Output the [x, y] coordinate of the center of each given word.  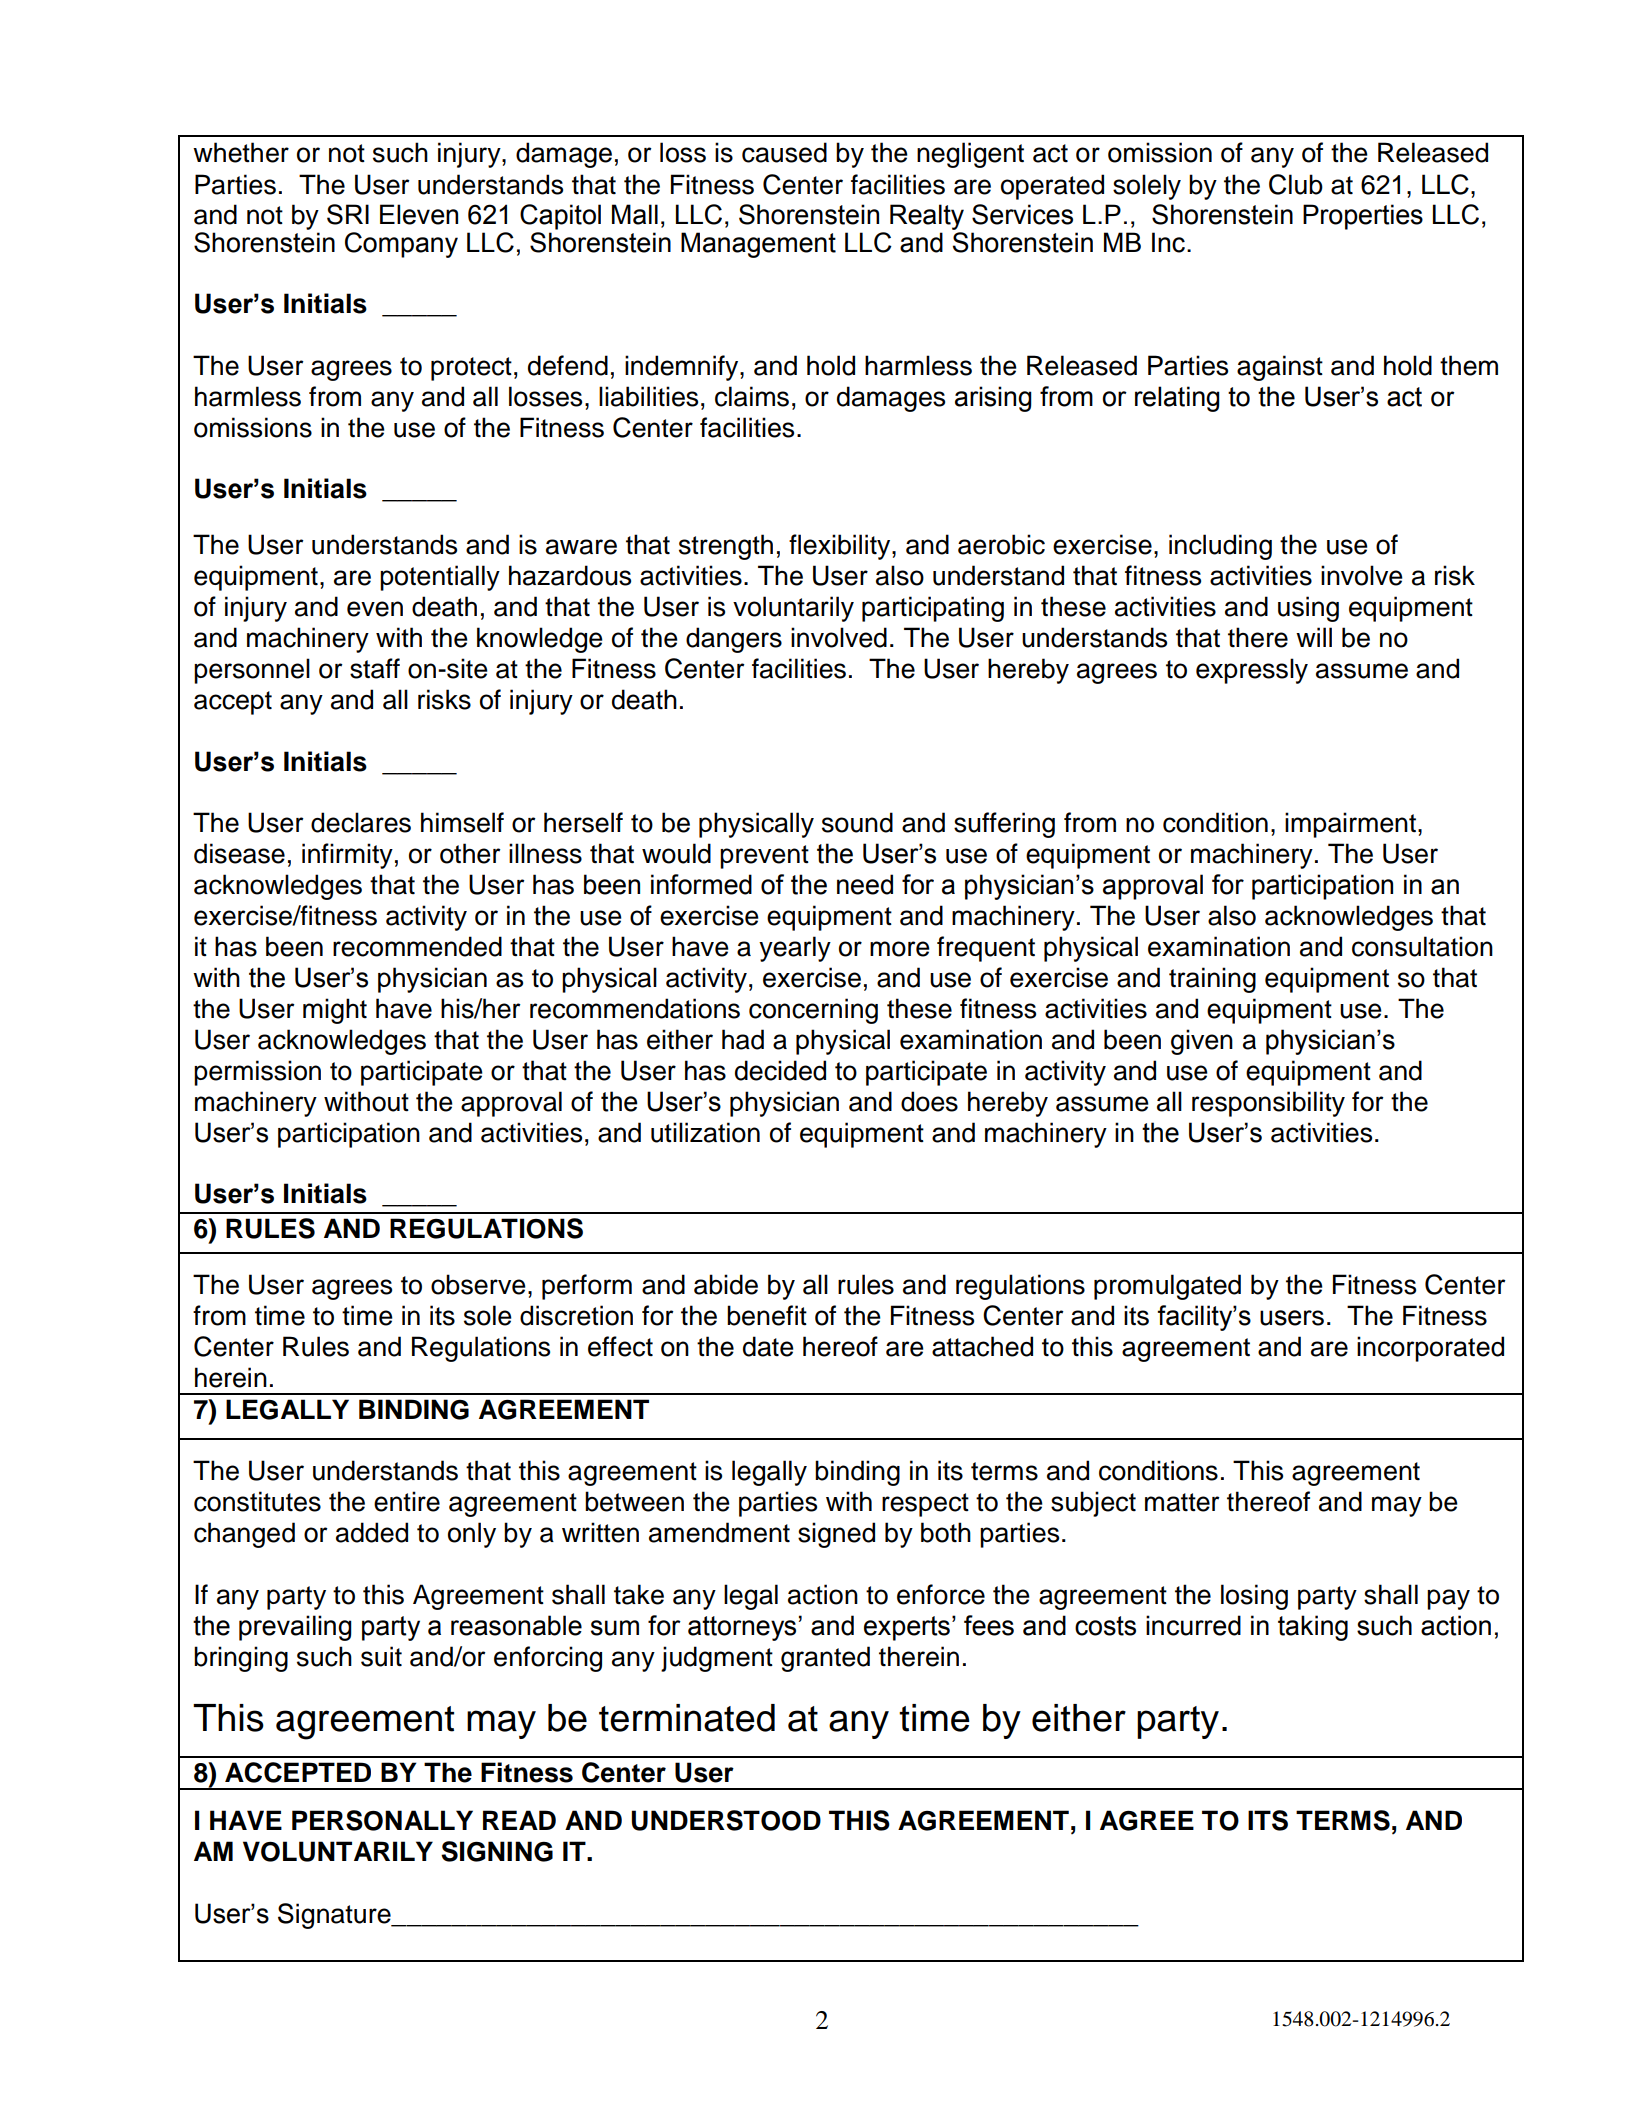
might [335, 1011]
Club [1296, 184]
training [1212, 980]
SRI [348, 214]
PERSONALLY [382, 1820]
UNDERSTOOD [726, 1820]
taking [1313, 1628]
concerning [813, 1011]
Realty [927, 217]
